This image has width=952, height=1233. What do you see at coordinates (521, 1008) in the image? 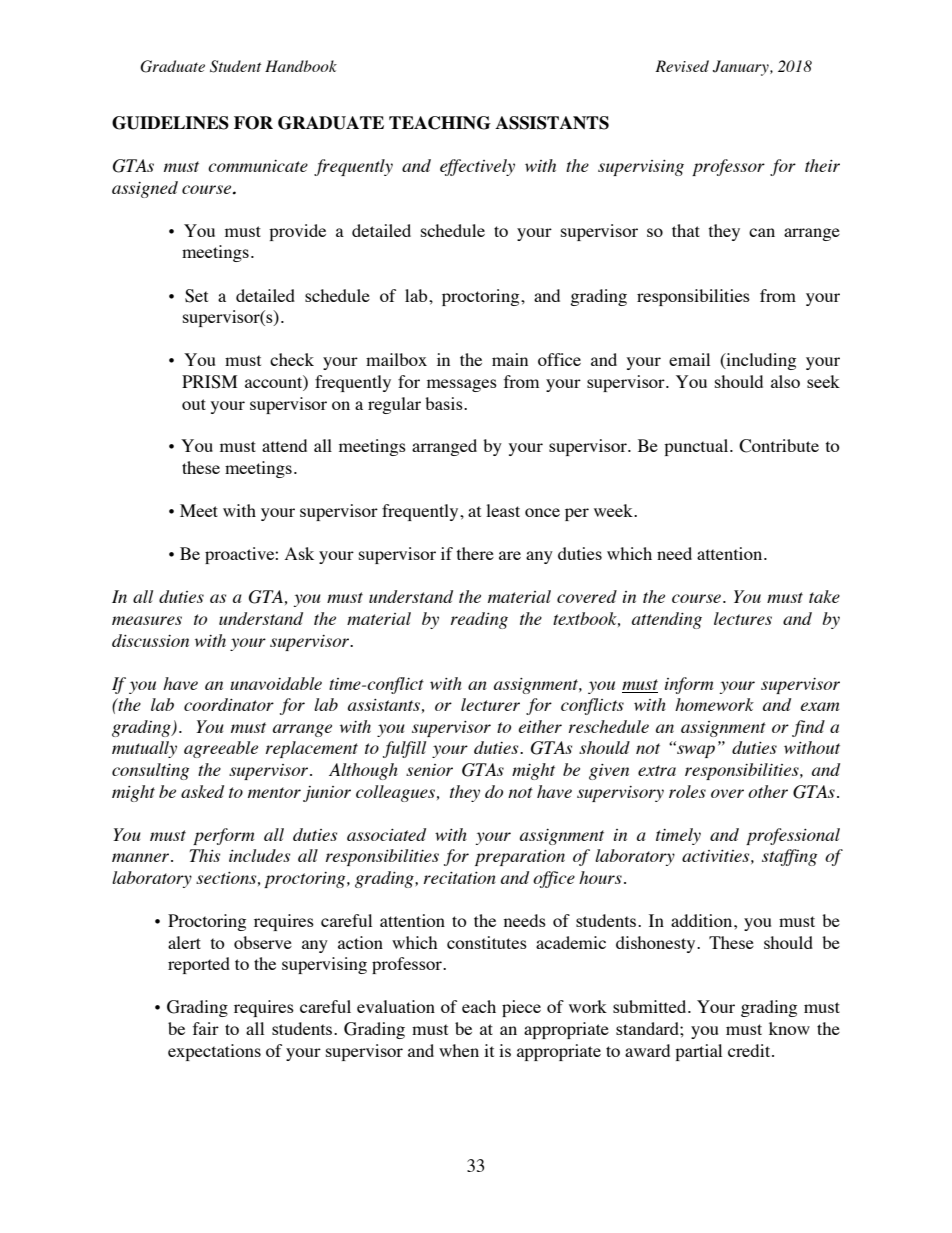
I see `piece` at bounding box center [521, 1008].
